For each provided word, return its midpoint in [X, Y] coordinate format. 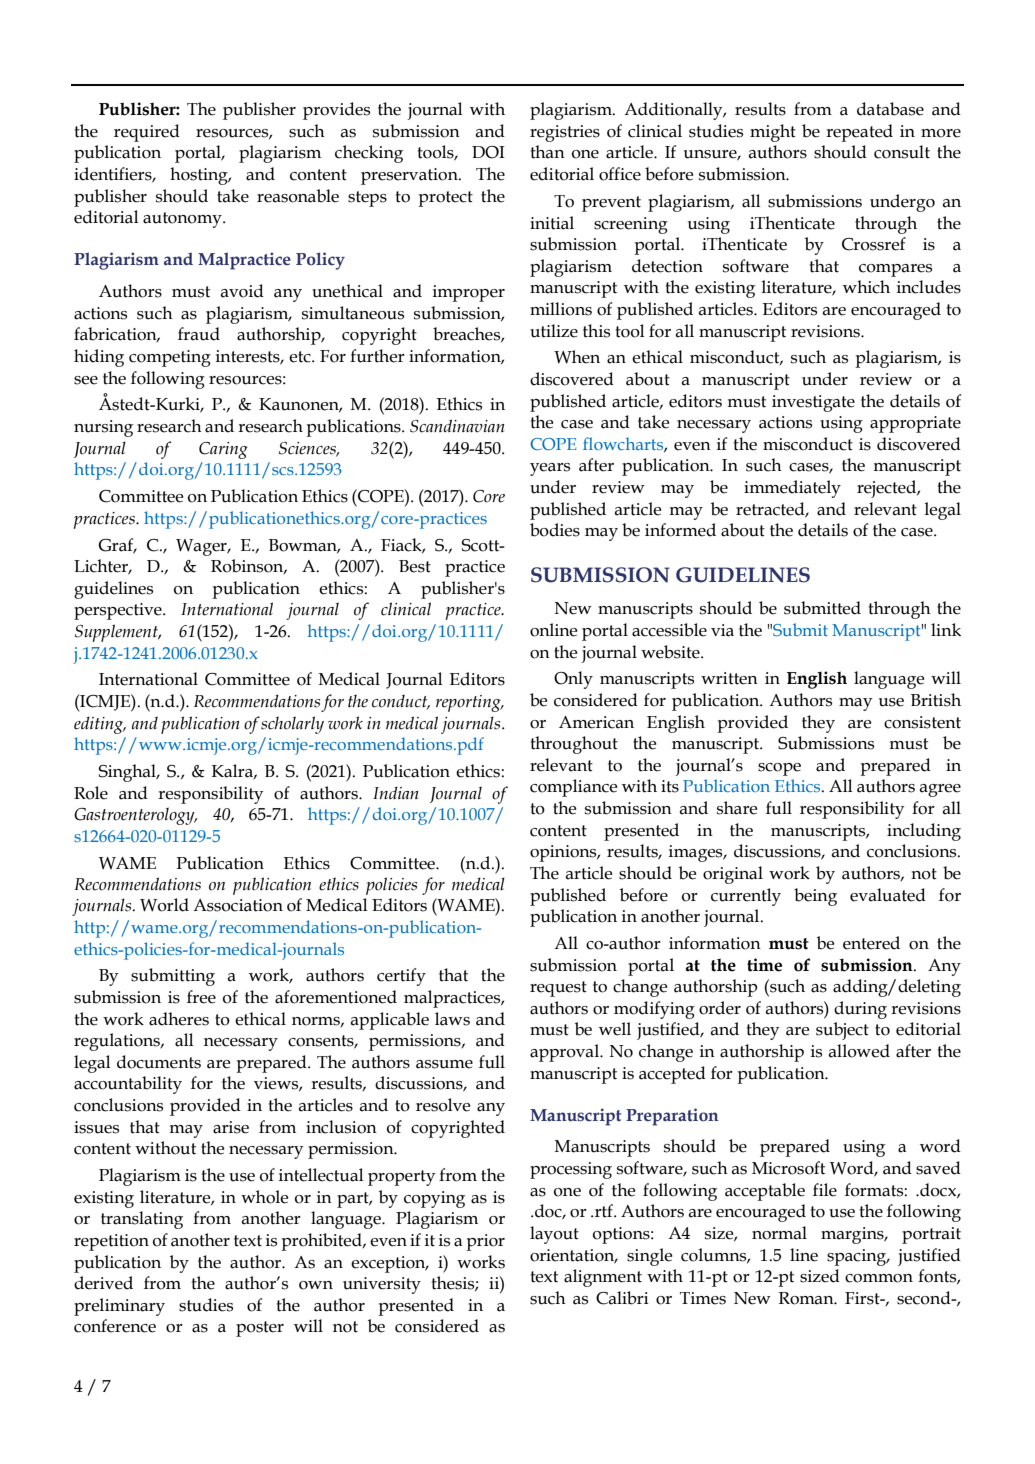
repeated [859, 133]
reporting [469, 703]
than [548, 152]
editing [100, 725]
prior [485, 1242]
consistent [922, 722]
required [147, 133]
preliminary [119, 1307]
